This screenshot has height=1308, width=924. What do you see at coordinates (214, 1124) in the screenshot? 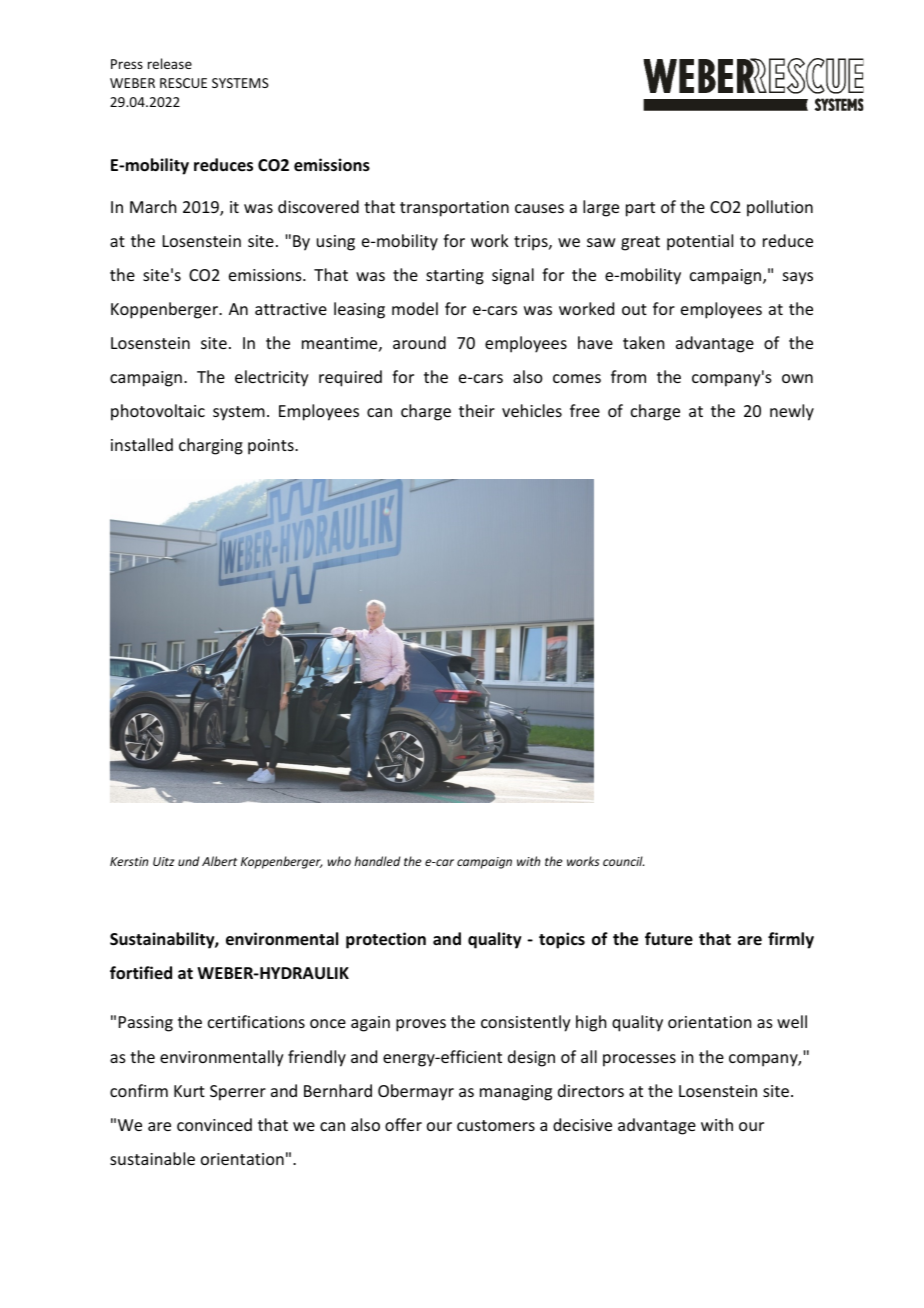
I see `convinced` at bounding box center [214, 1124].
